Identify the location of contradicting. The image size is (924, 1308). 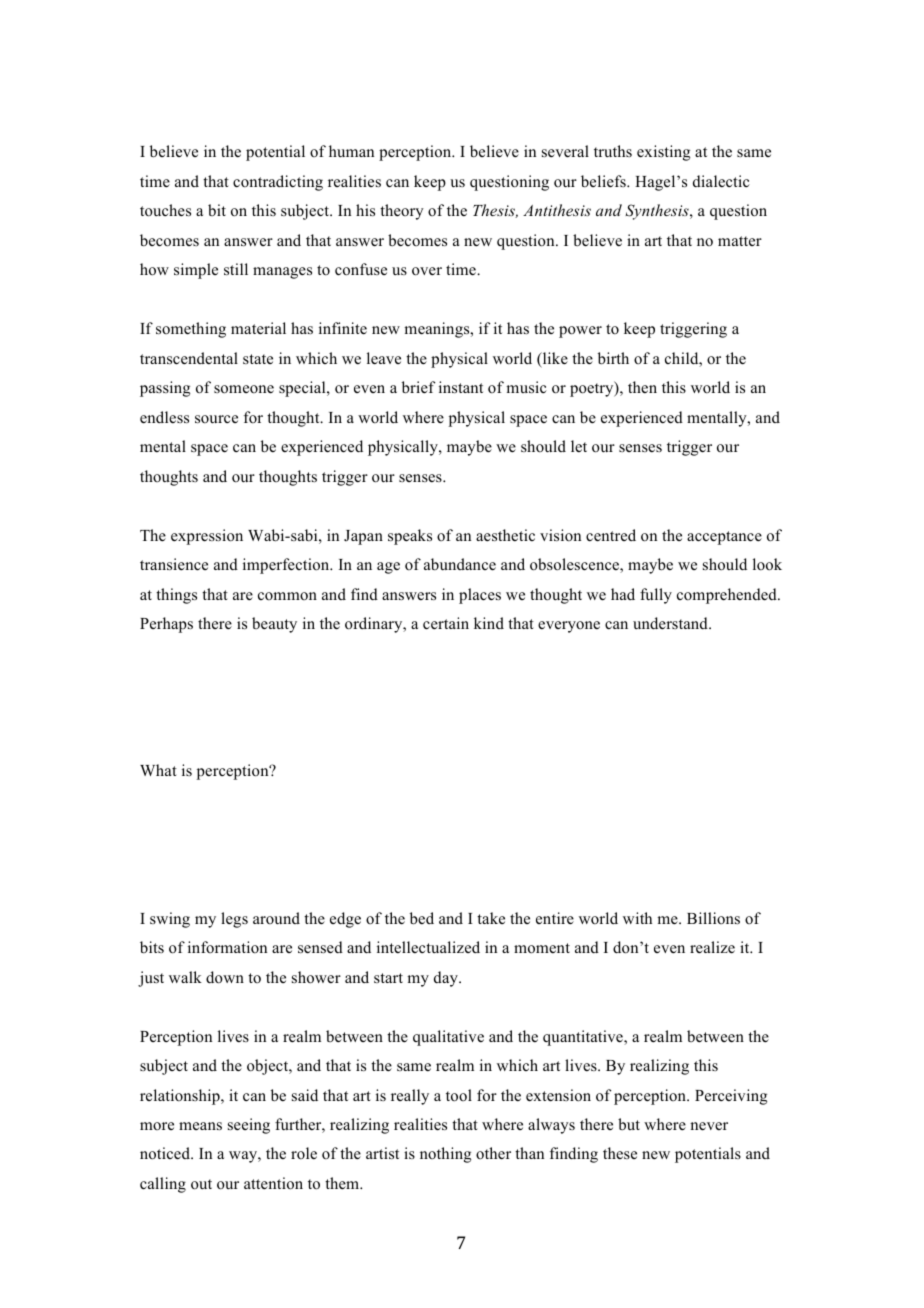
(278, 183).
